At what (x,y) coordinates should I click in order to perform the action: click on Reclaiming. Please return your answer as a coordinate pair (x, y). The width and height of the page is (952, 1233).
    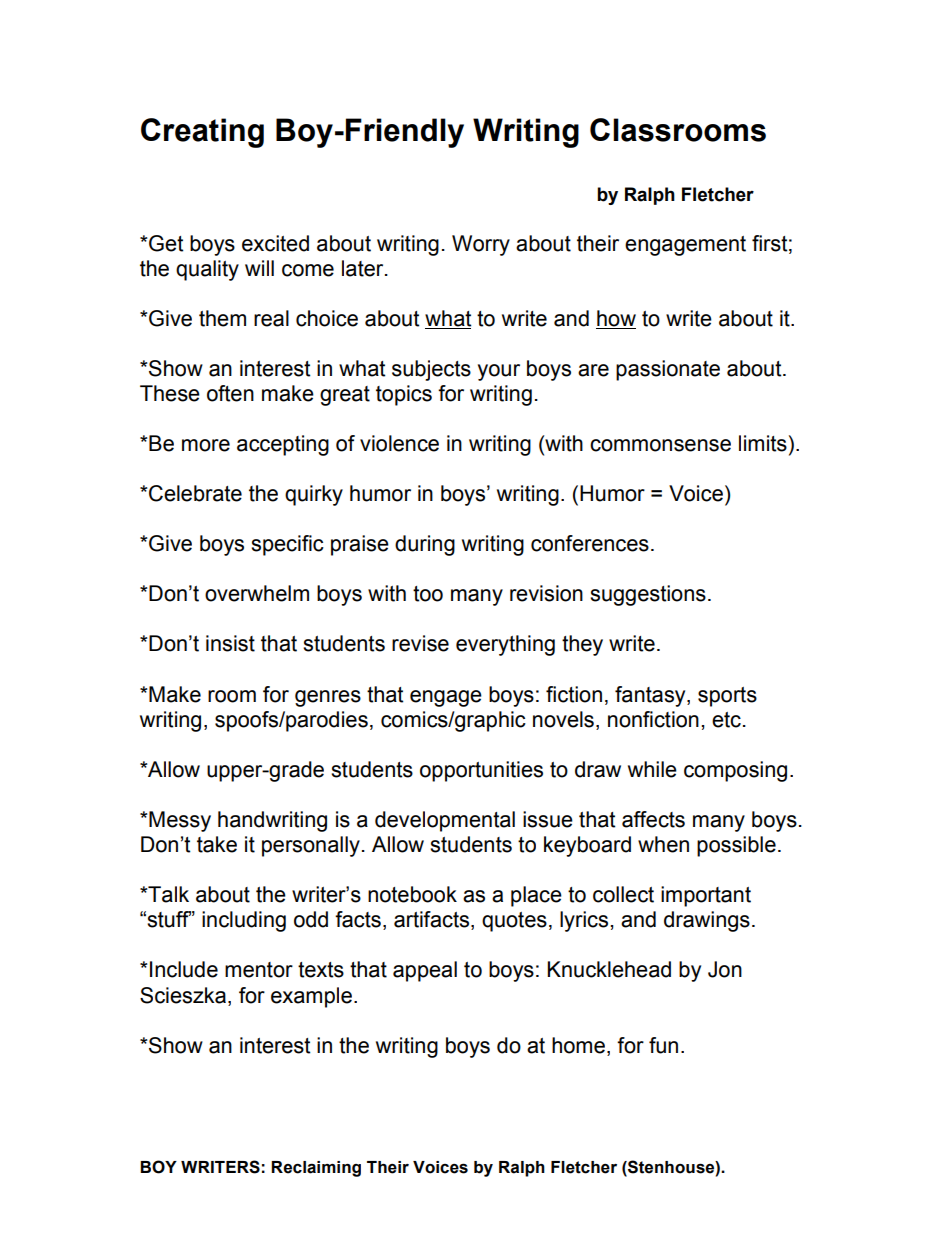
    Looking at the image, I should click on (316, 1169).
